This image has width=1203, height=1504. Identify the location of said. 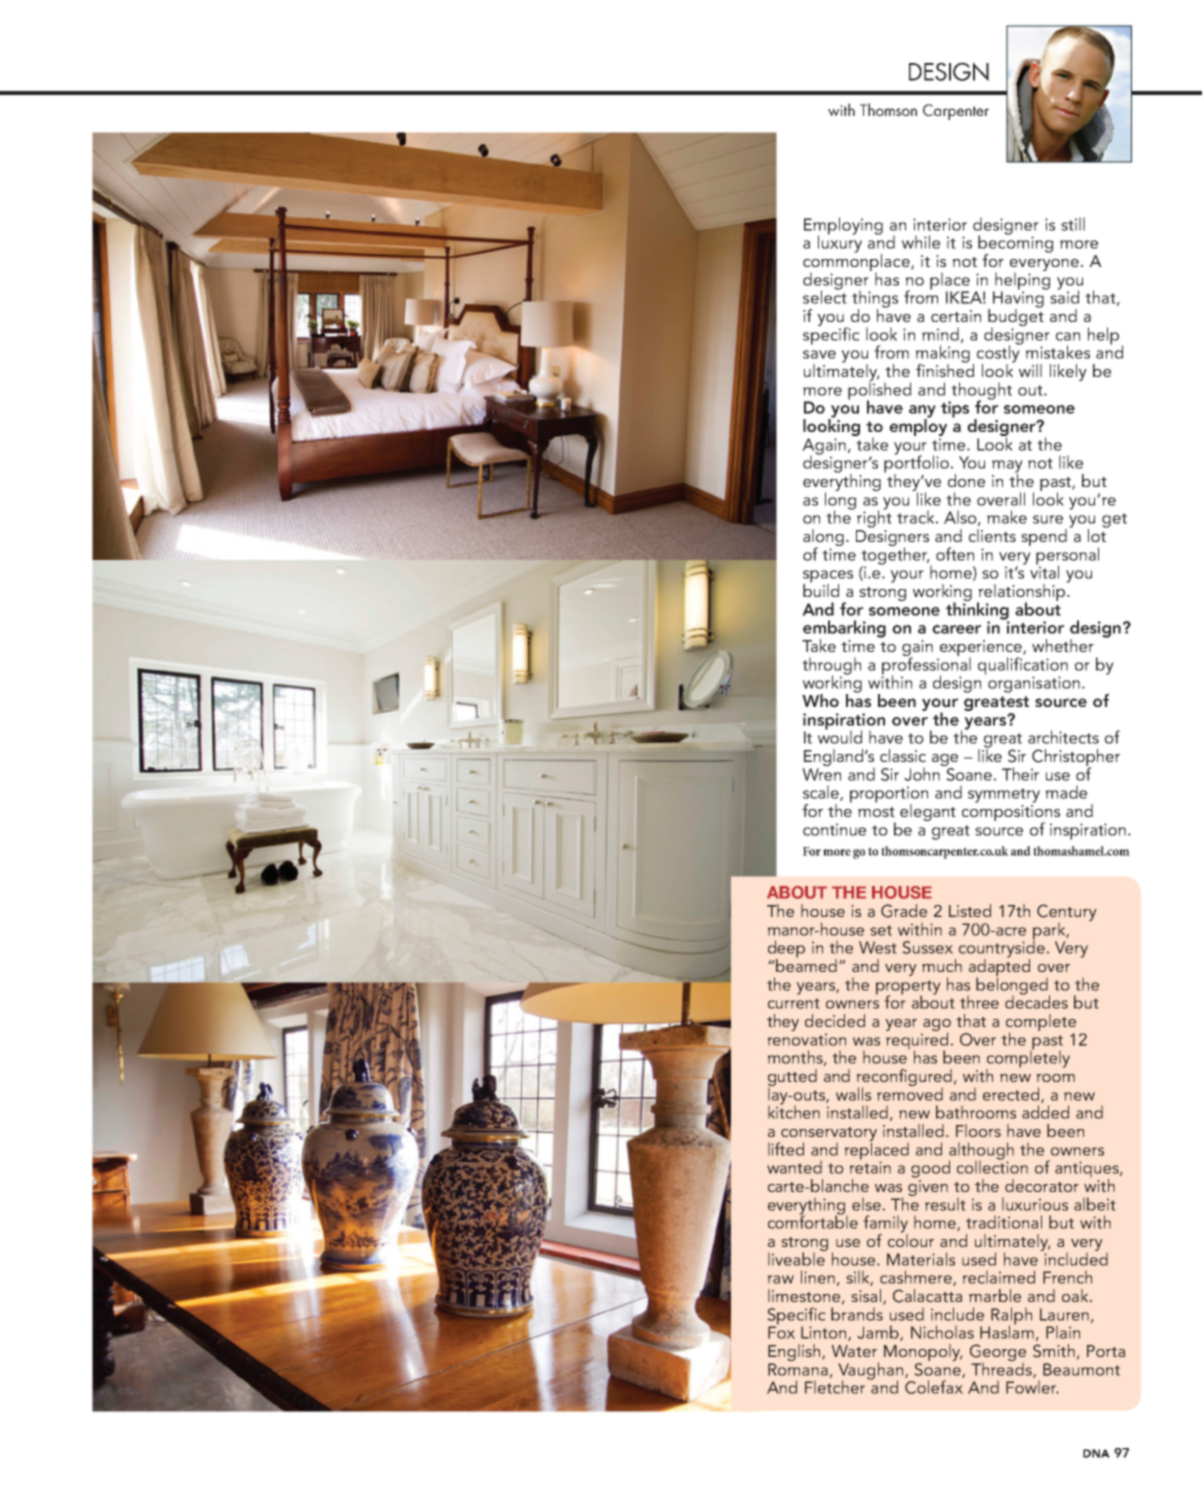
(1063, 296).
